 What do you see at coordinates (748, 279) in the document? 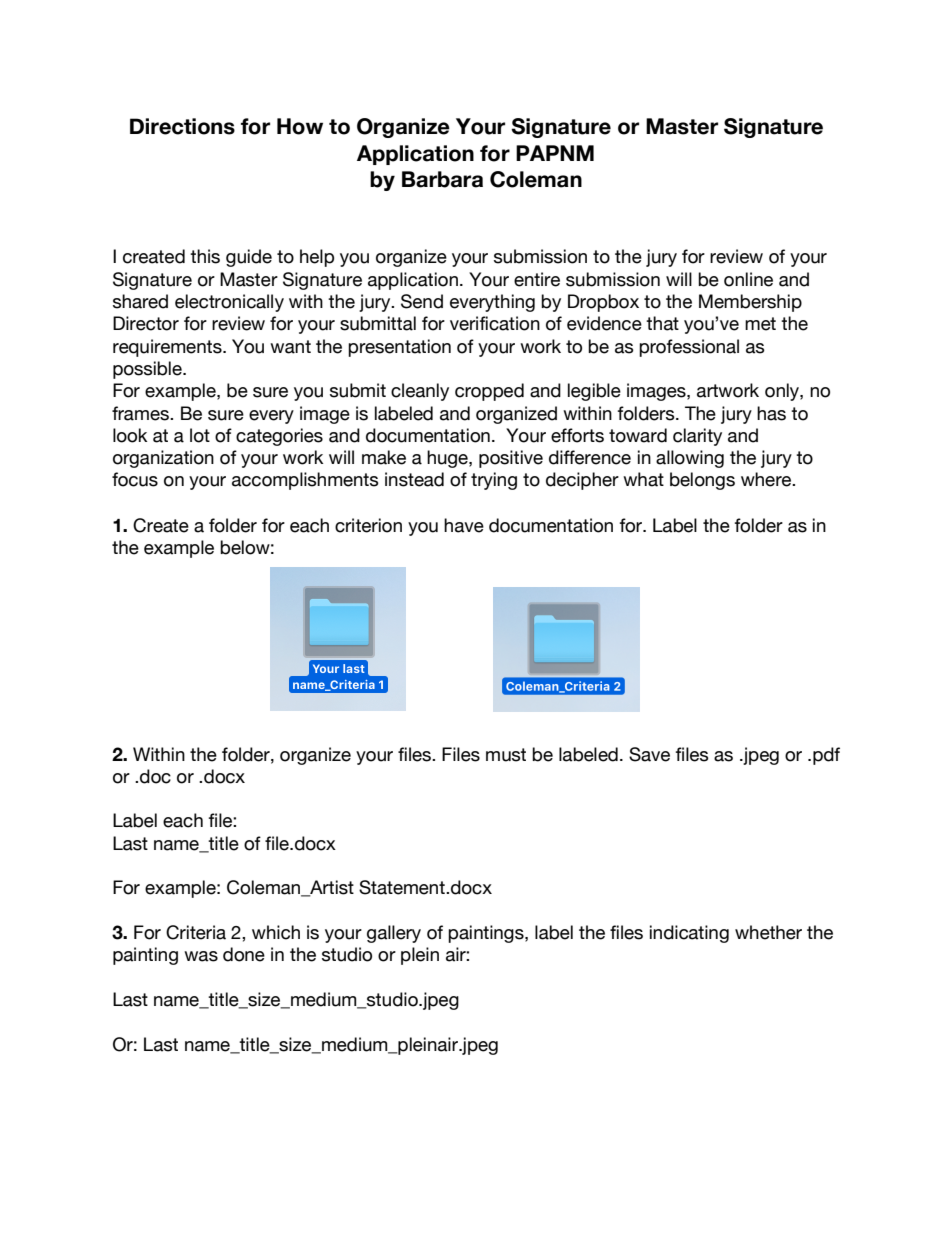
I see `online` at bounding box center [748, 279].
